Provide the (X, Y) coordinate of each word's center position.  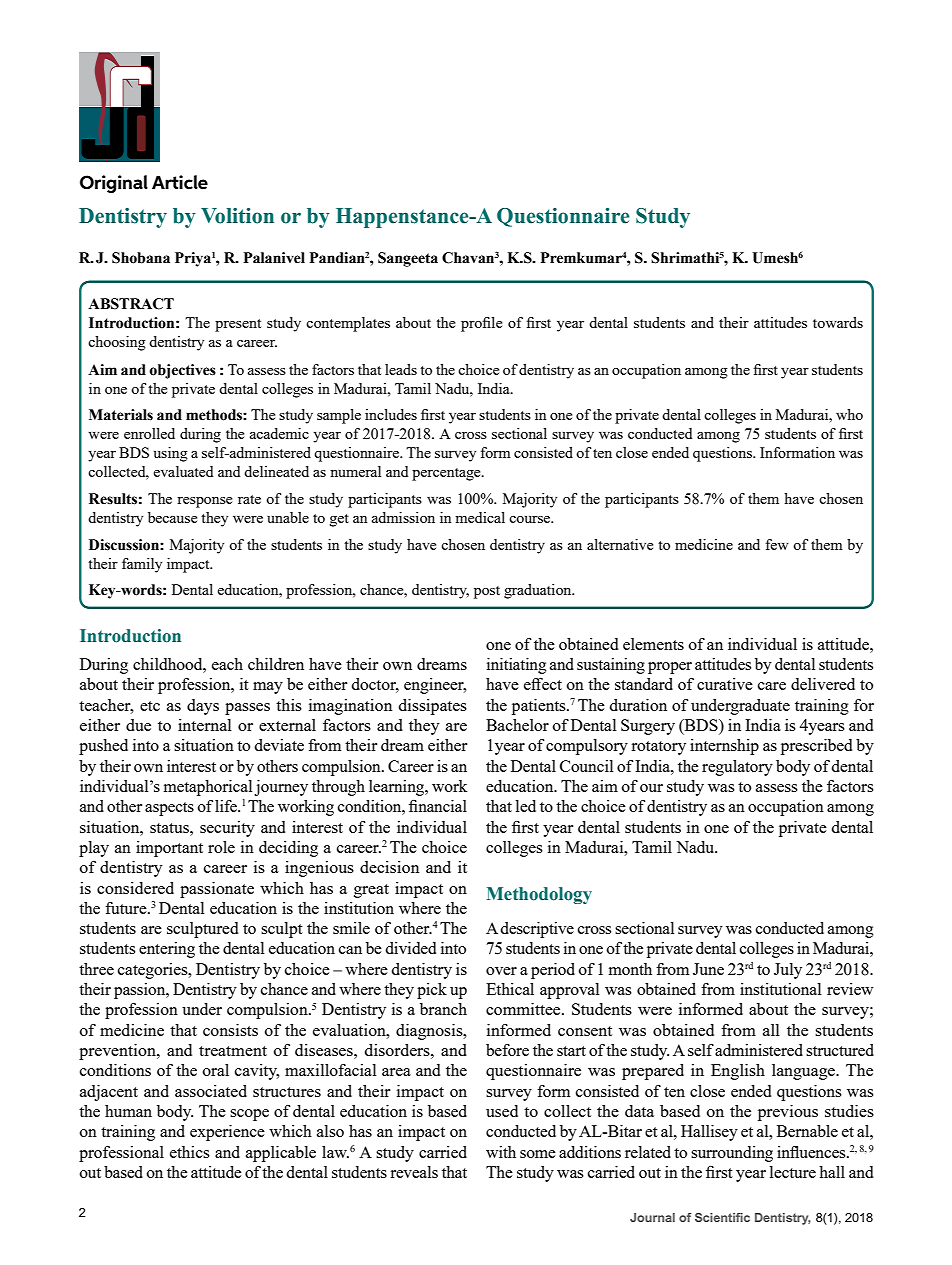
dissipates (433, 707)
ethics (190, 1152)
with (501, 1152)
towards (838, 322)
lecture (793, 1172)
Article (180, 182)
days (203, 707)
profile (482, 324)
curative (725, 684)
